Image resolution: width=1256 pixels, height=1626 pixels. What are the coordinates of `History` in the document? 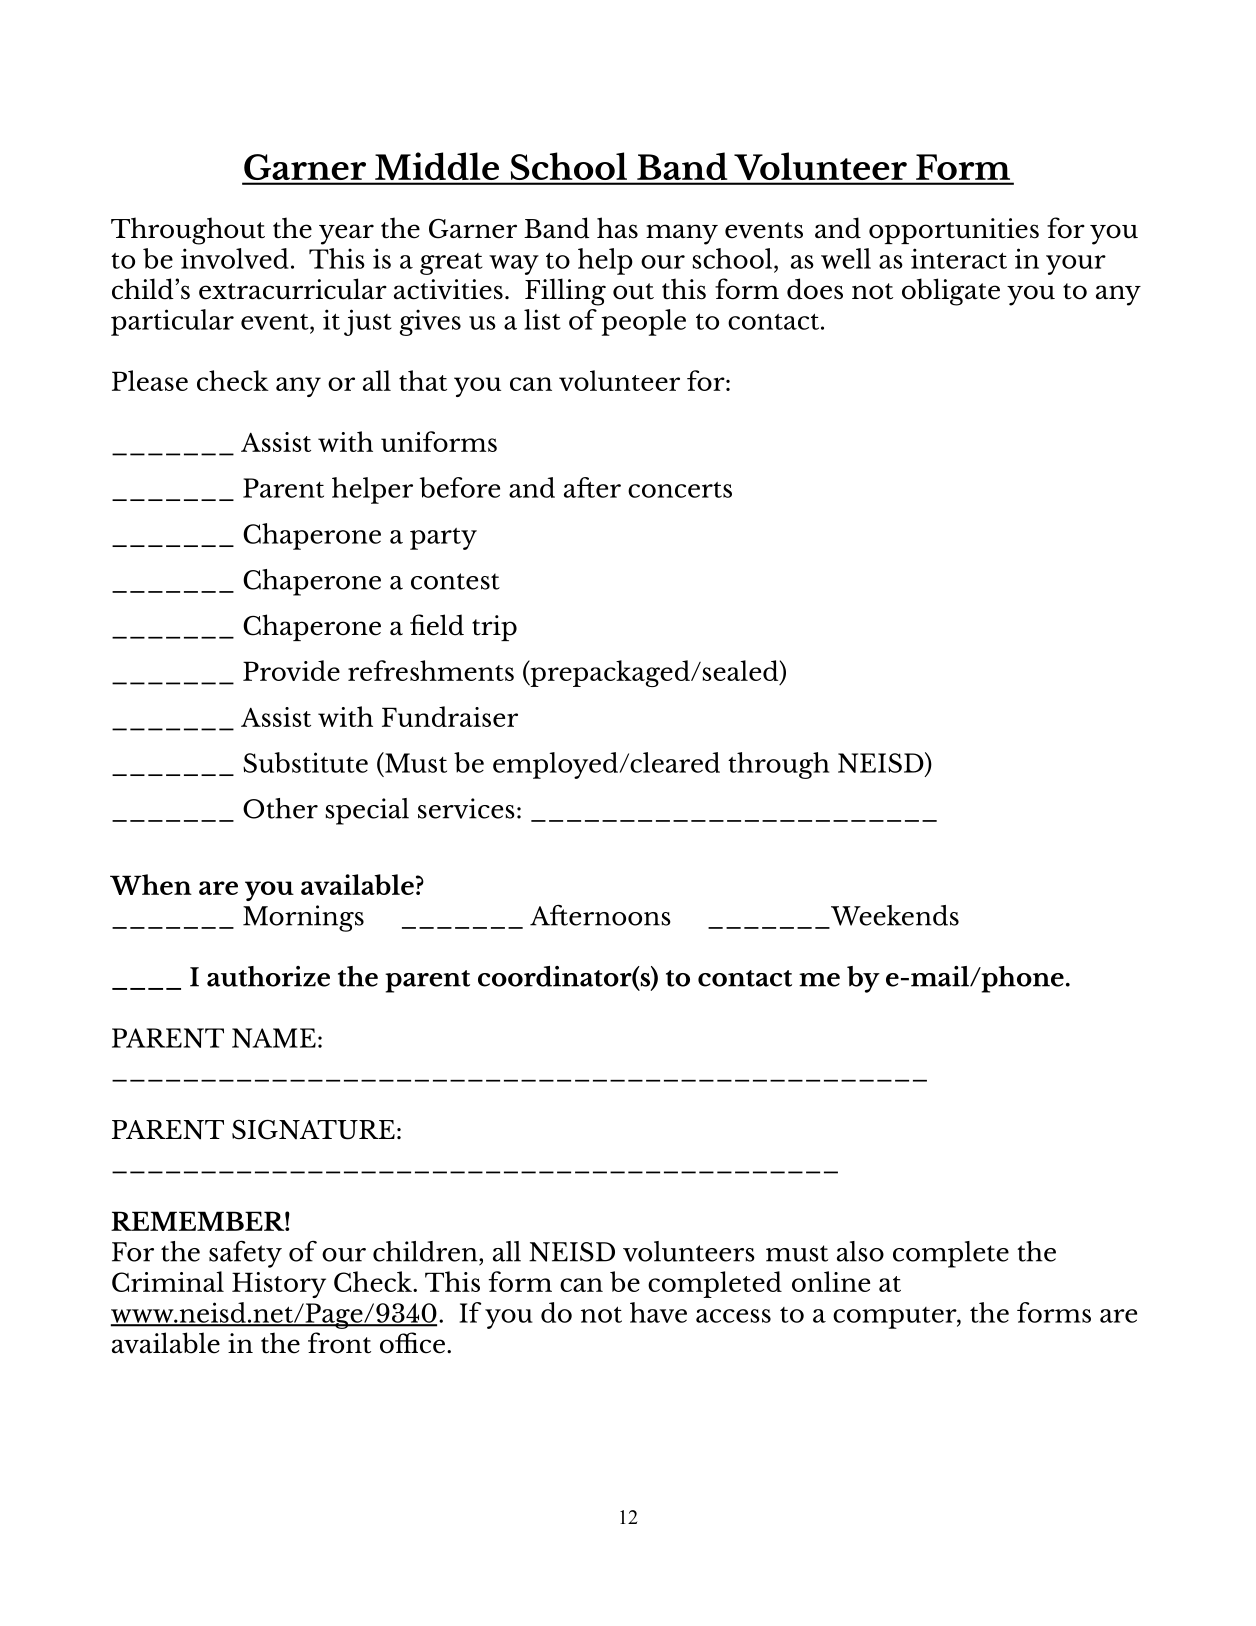 It's located at (279, 1285).
